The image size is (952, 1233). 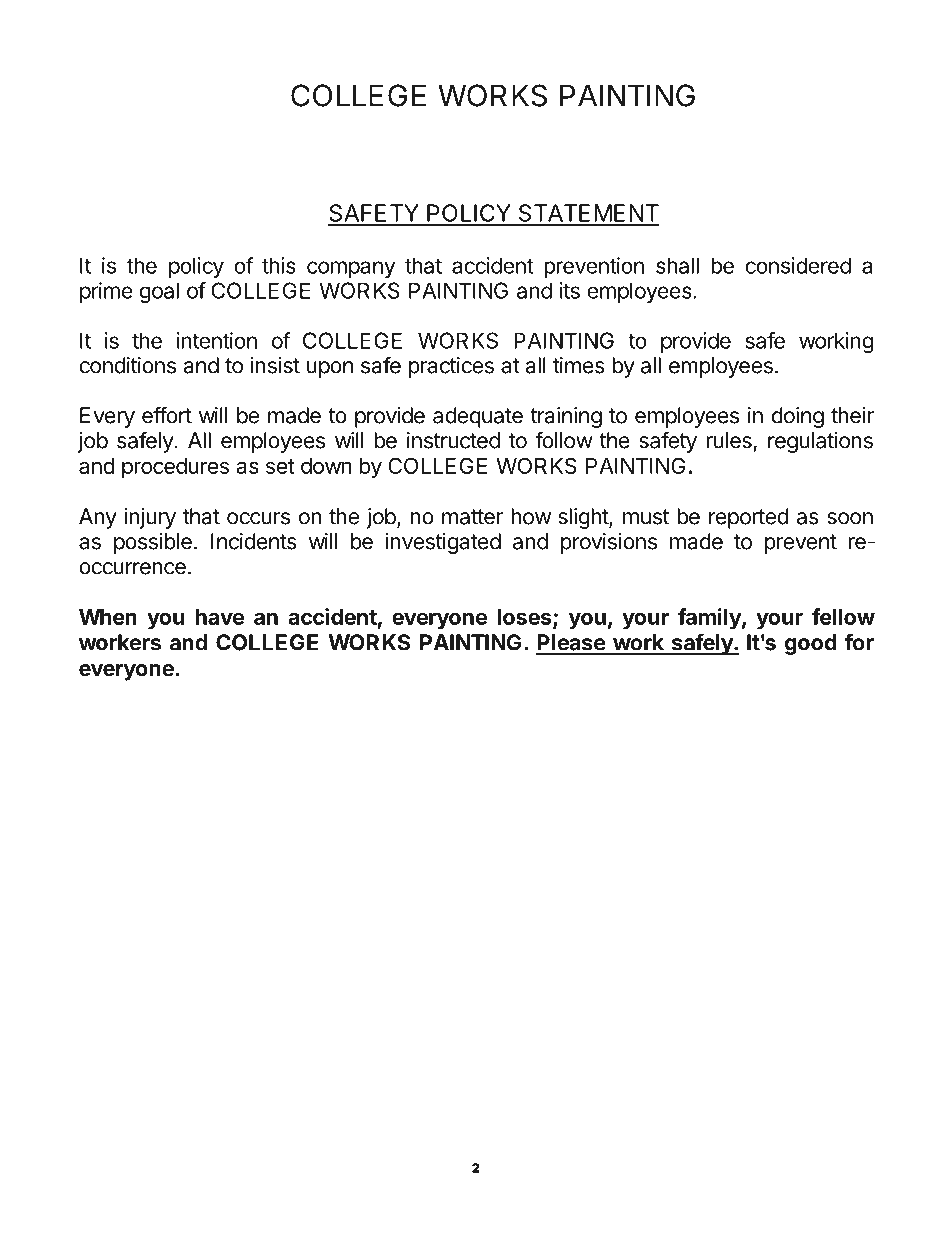 I want to click on goal, so click(x=159, y=292).
